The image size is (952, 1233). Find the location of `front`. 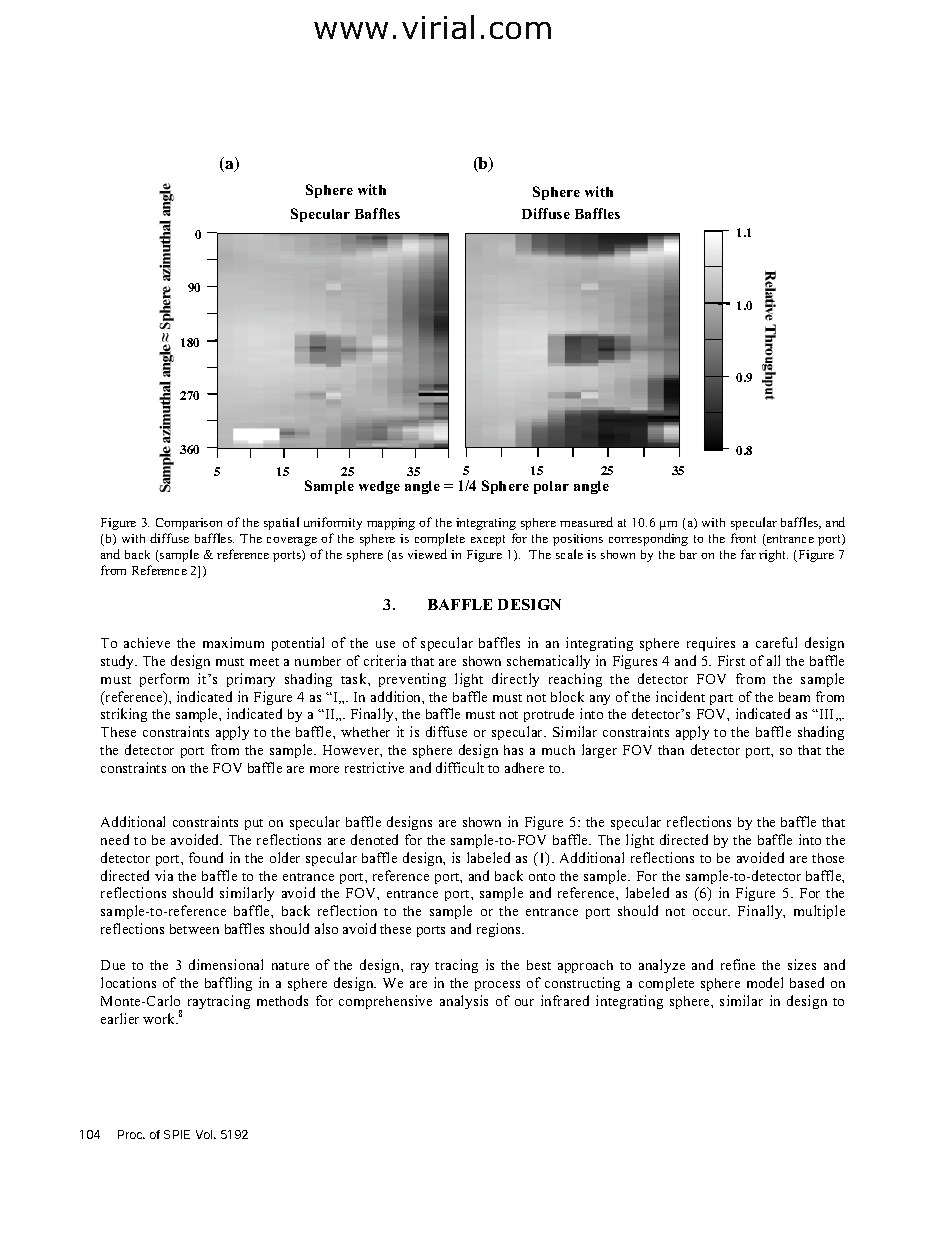

front is located at coordinates (743, 538).
